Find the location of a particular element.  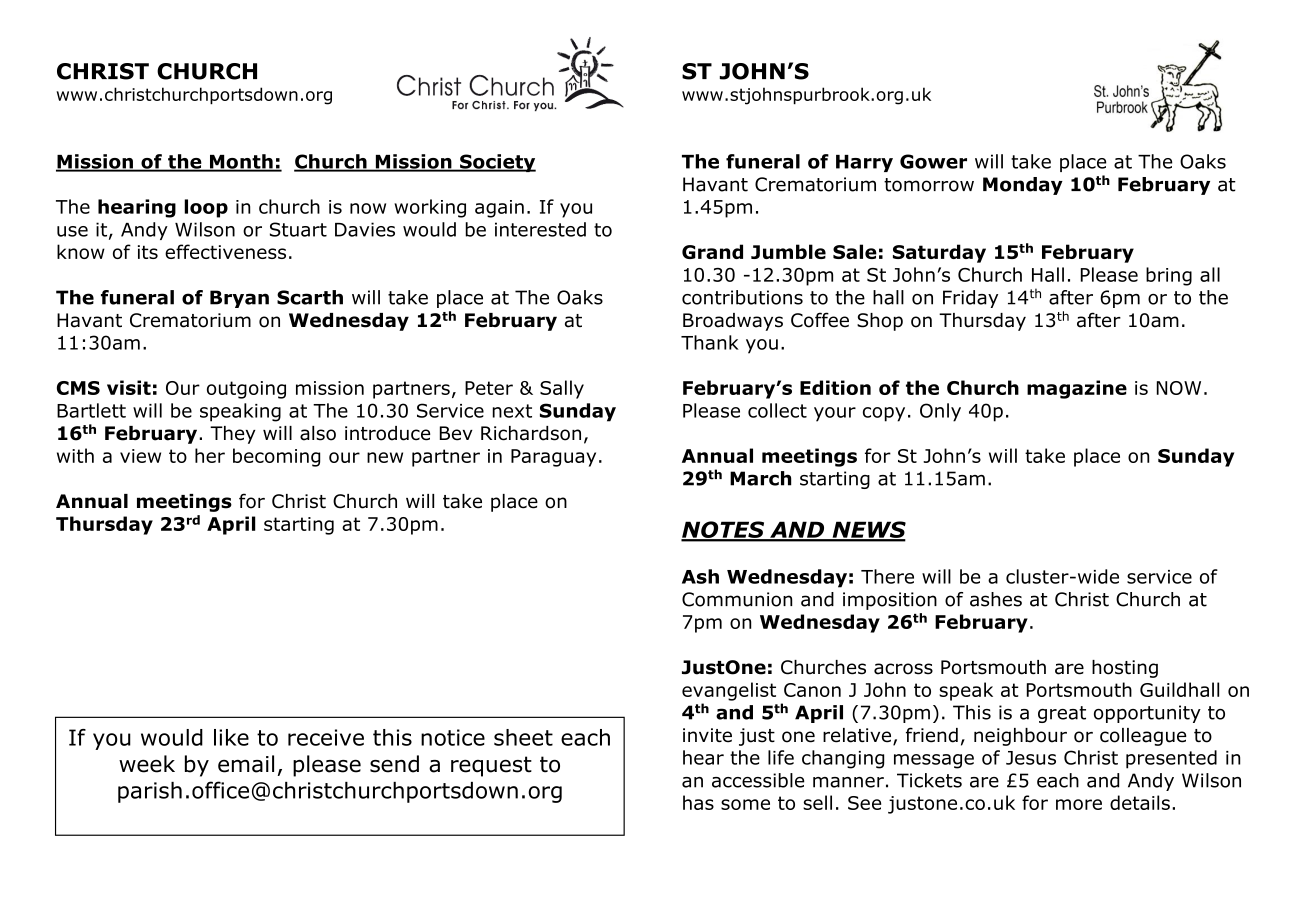

Month is located at coordinates (241, 162).
